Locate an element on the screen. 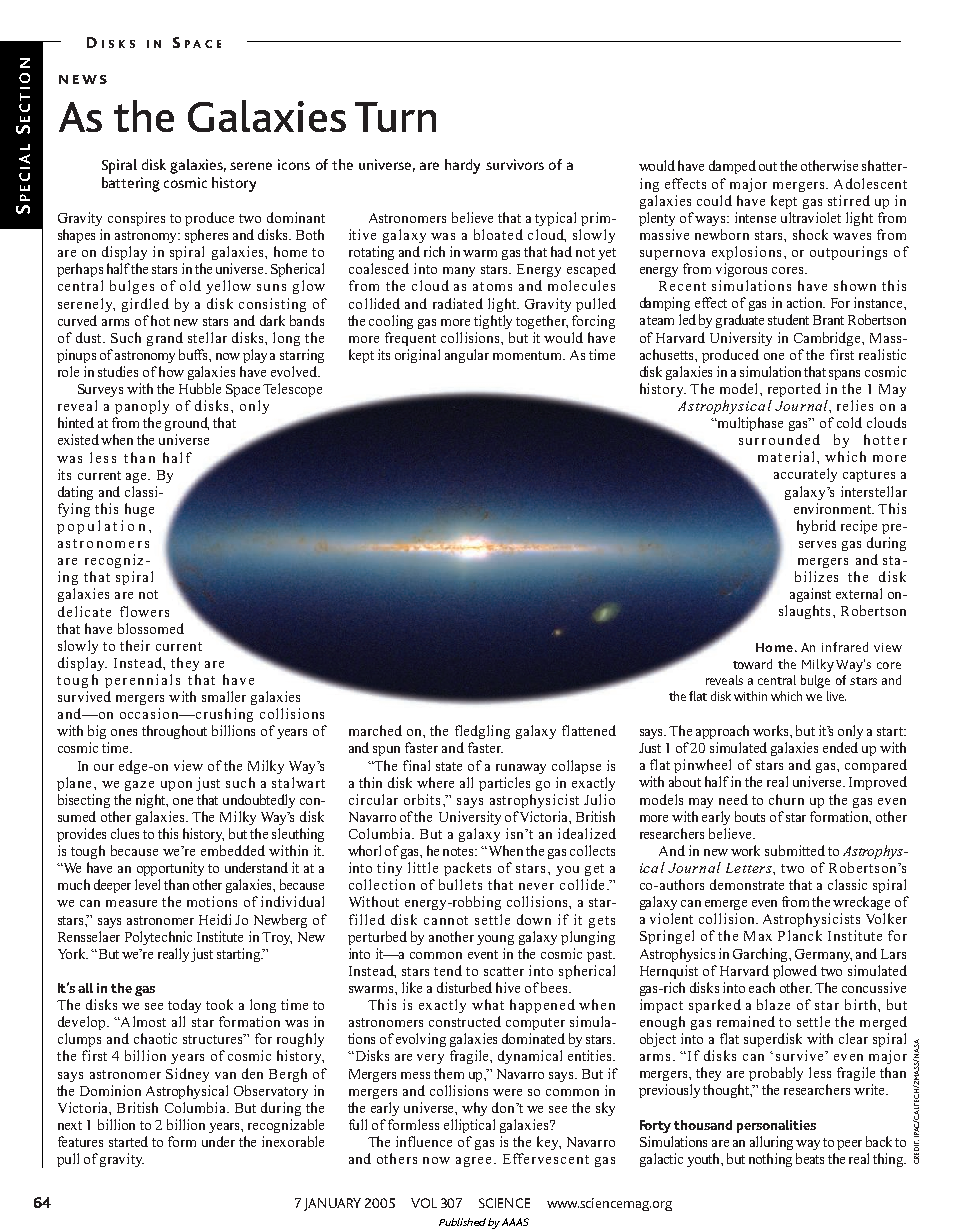 The height and width of the screenshot is (1232, 968). features is located at coordinates (80, 1141).
